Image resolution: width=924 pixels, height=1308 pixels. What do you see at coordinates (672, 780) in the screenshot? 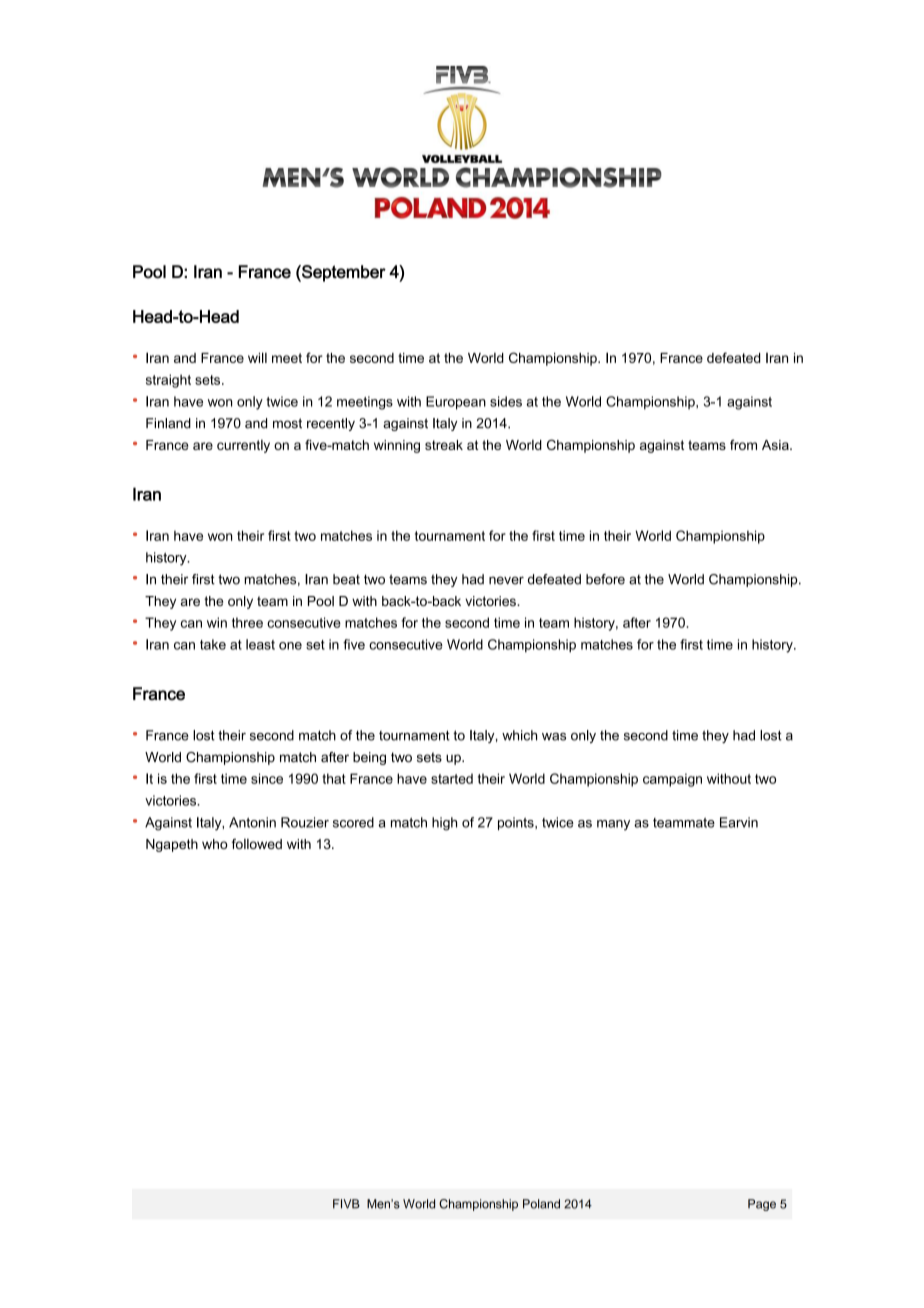
I see `campaign` at bounding box center [672, 780].
